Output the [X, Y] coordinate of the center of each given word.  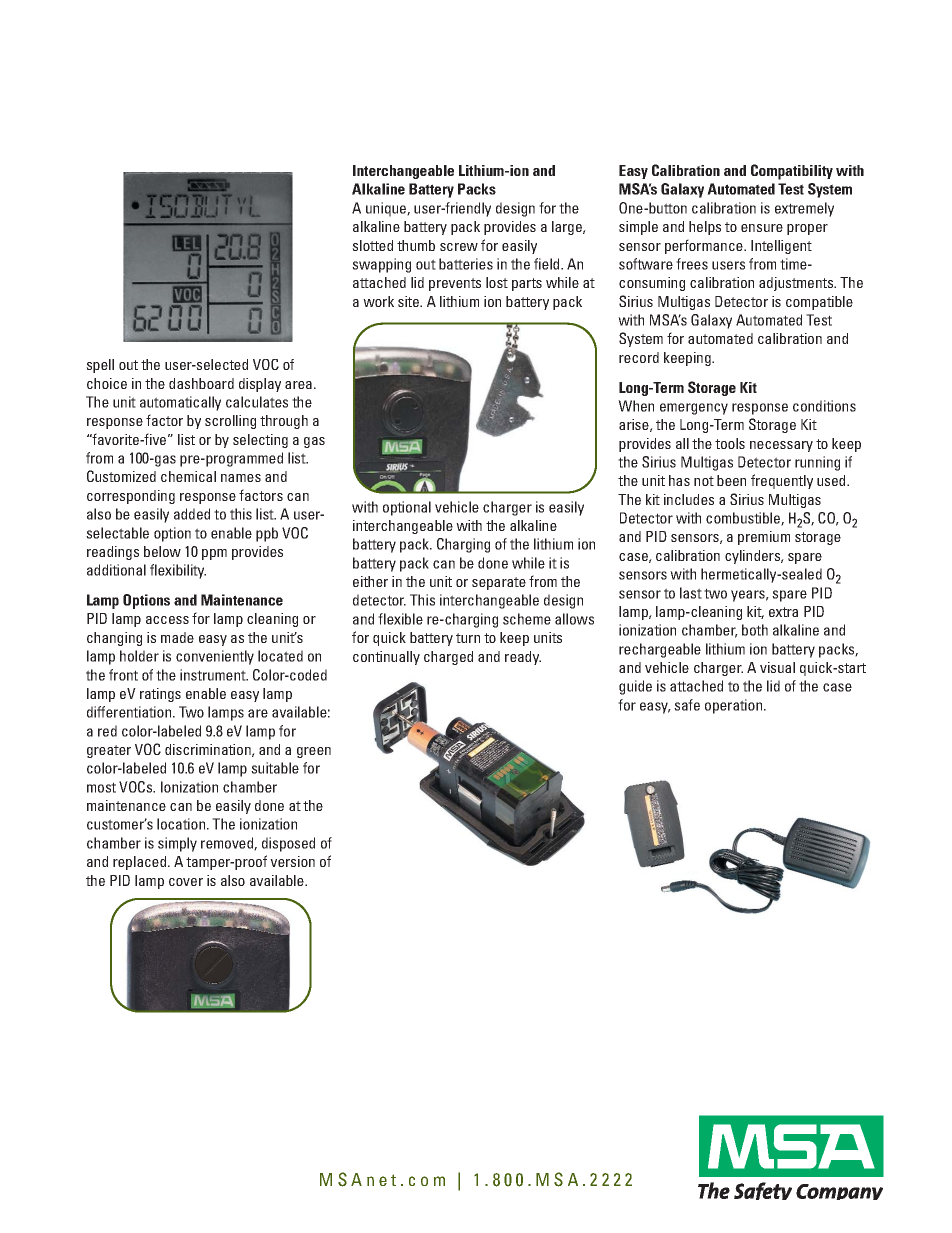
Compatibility [792, 172]
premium [764, 538]
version [292, 861]
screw [459, 247]
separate [499, 583]
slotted [372, 245]
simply [177, 844]
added [192, 514]
